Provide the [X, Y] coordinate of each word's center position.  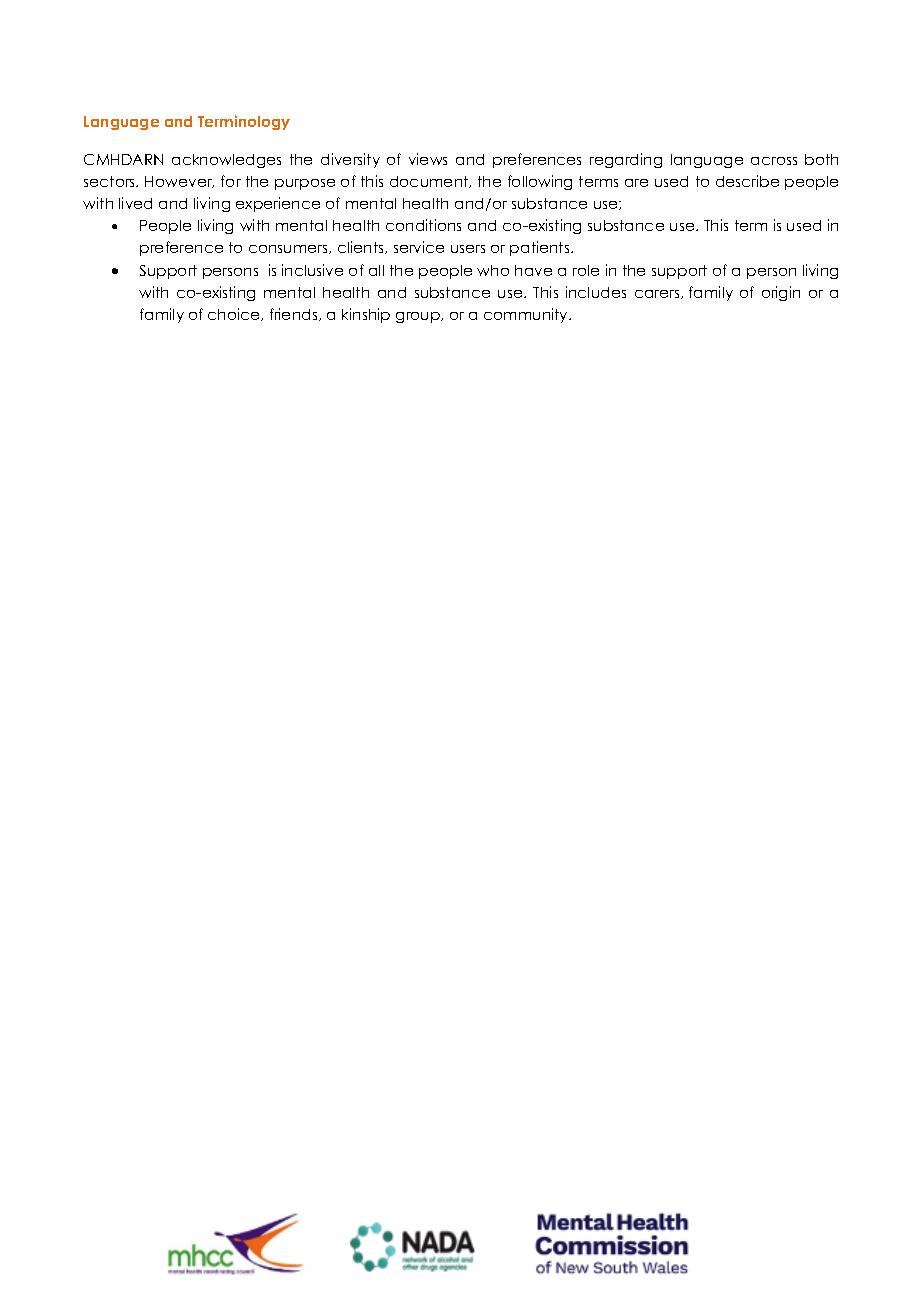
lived [135, 203]
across [774, 161]
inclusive [312, 270]
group [419, 317]
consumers [290, 249]
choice [235, 314]
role [586, 270]
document [430, 182]
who [493, 270]
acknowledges [226, 161]
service [419, 247]
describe [747, 181]
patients [541, 248]
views [428, 159]
